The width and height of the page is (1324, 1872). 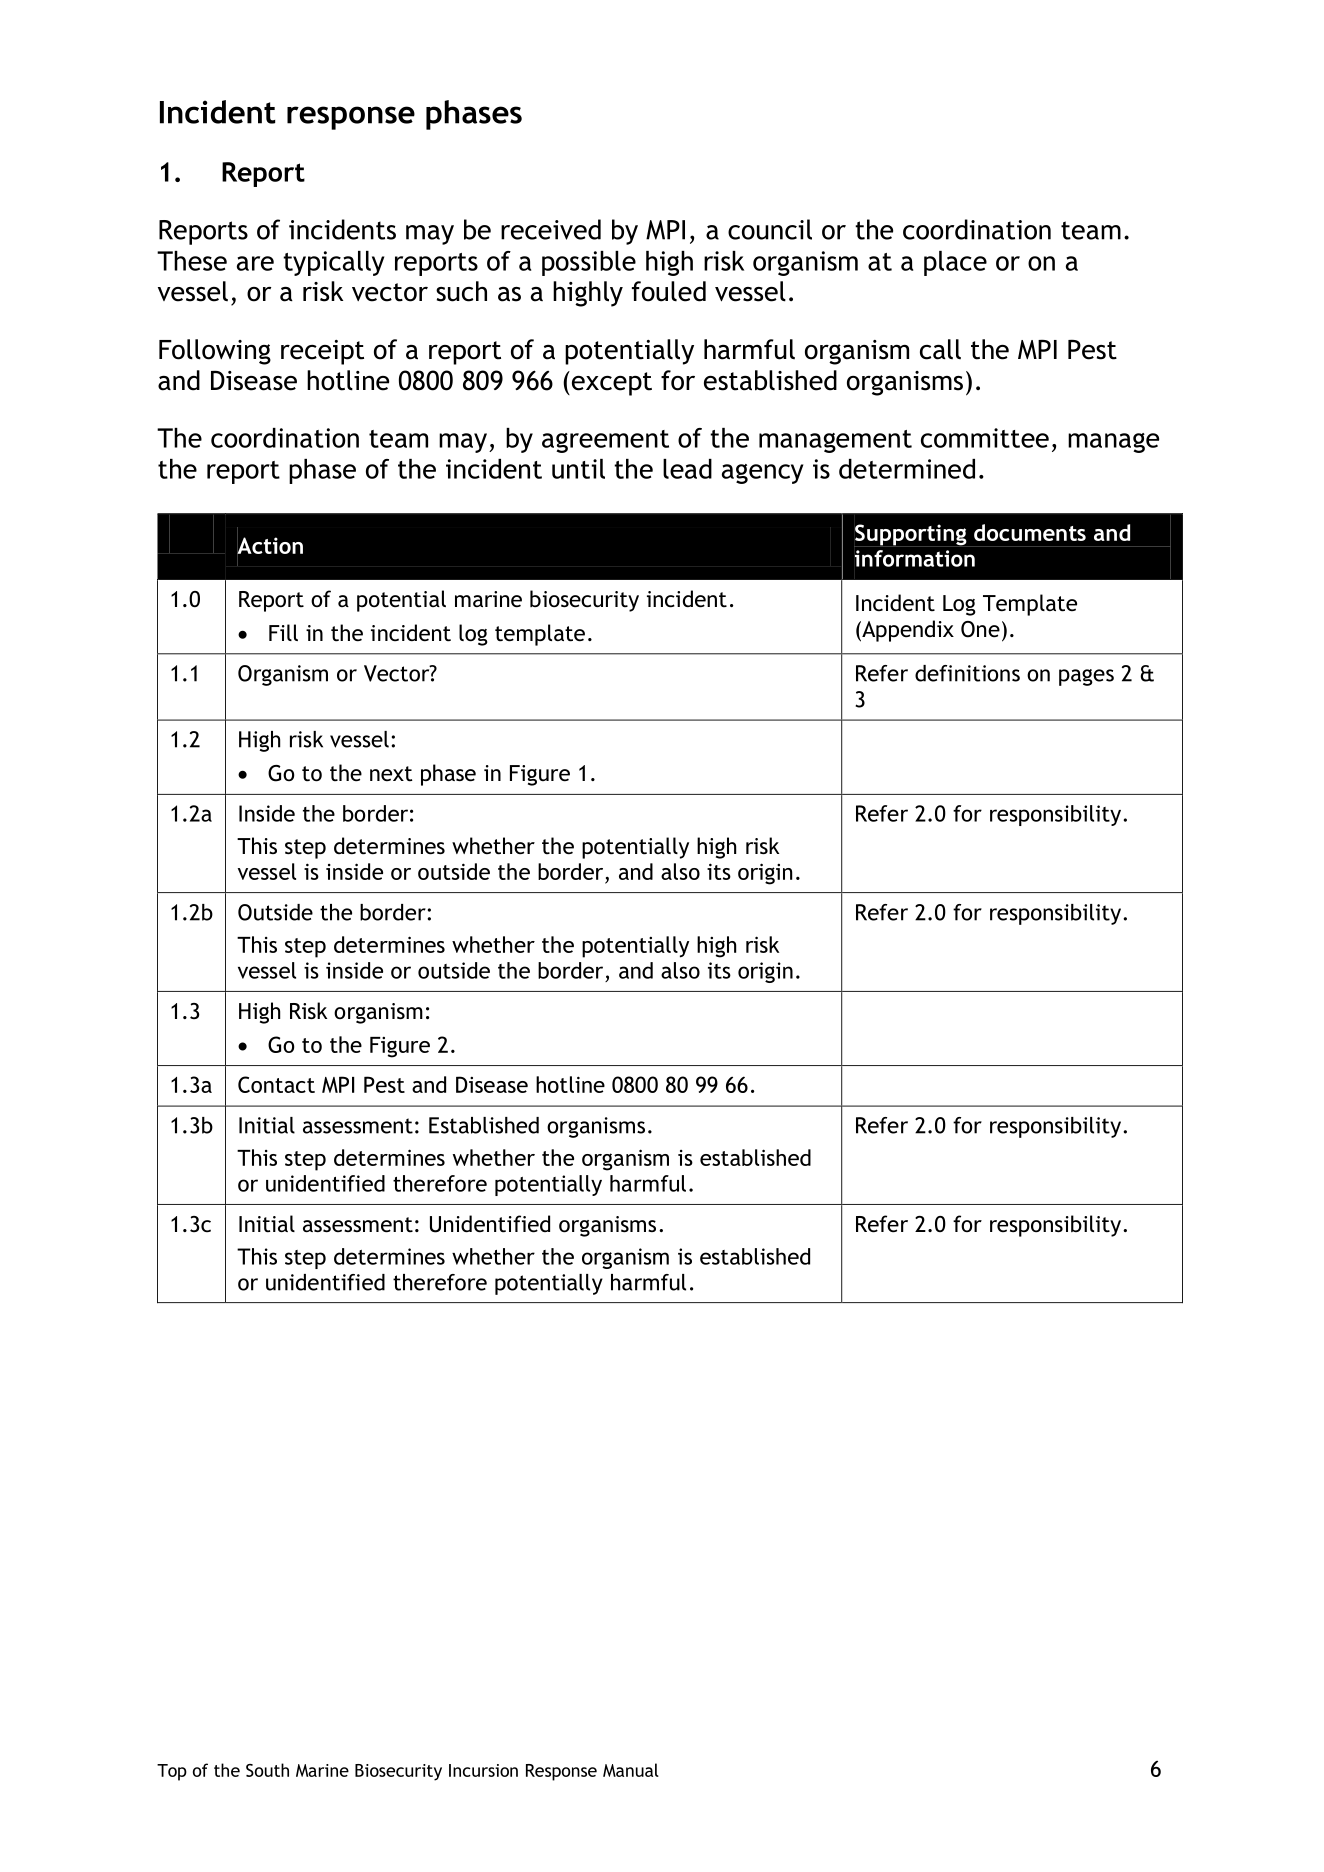 What do you see at coordinates (1086, 677) in the page?
I see `pages` at bounding box center [1086, 677].
